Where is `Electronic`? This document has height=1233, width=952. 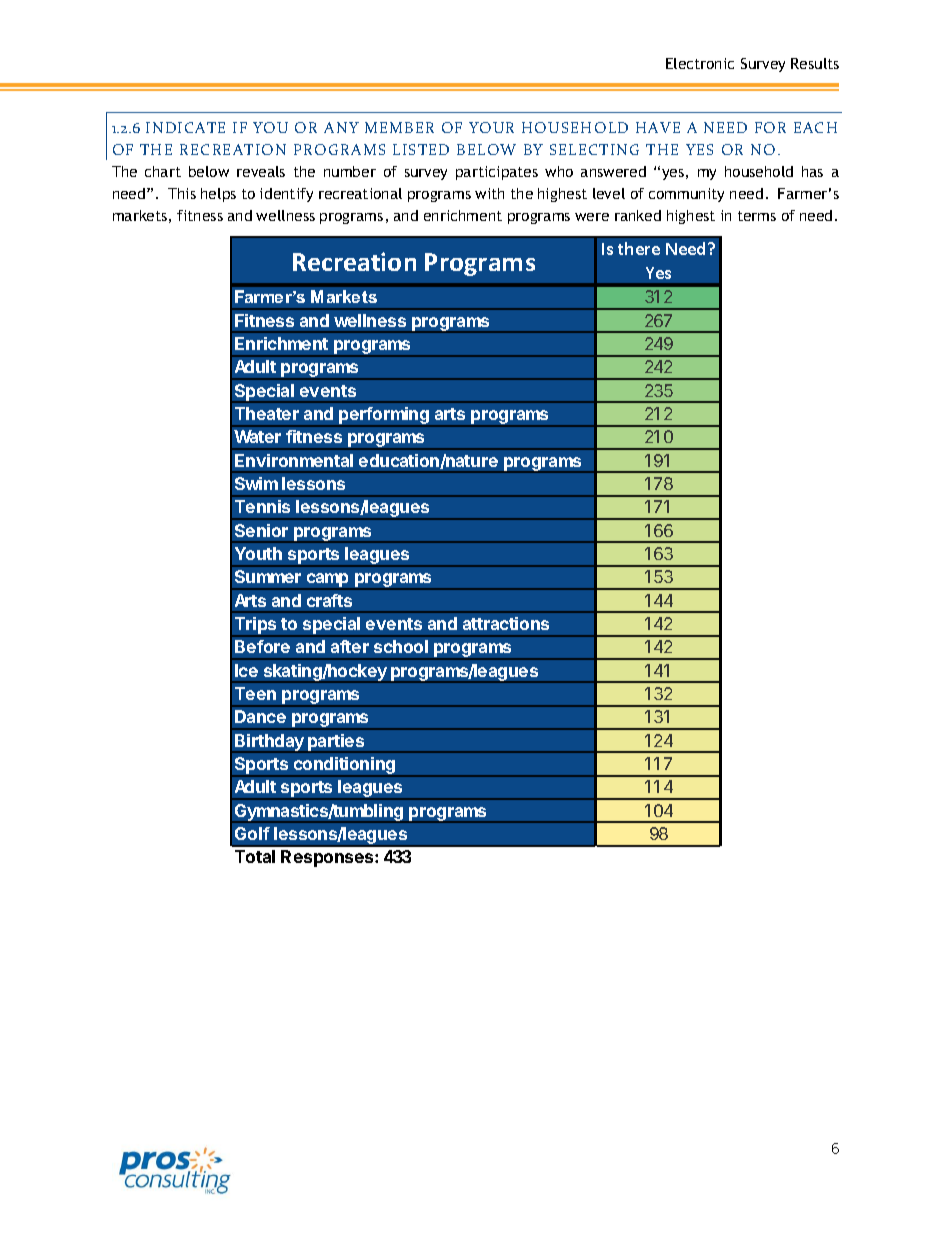 Electronic is located at coordinates (700, 63).
